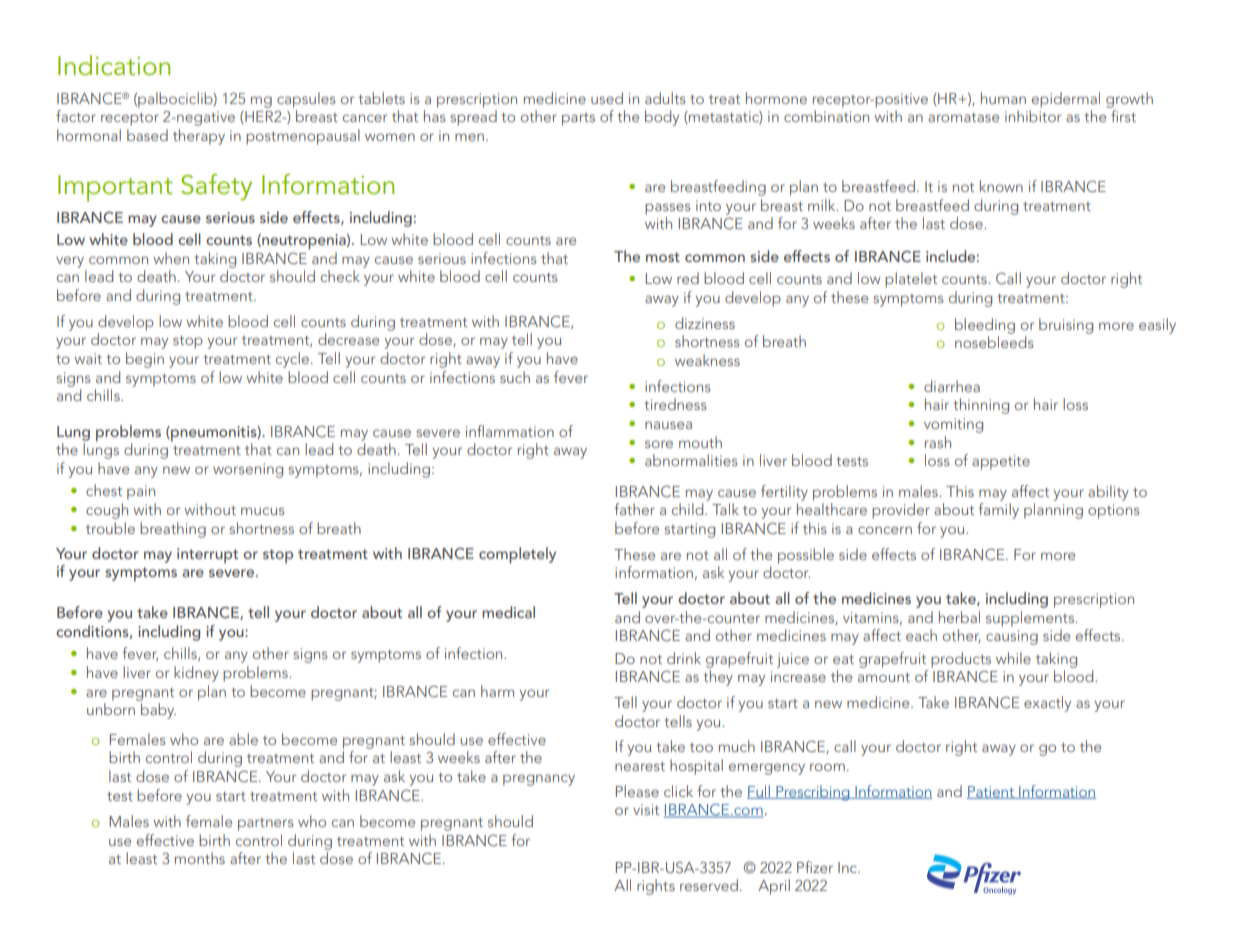 Image resolution: width=1233 pixels, height=952 pixels. What do you see at coordinates (114, 65) in the image?
I see `Indication` at bounding box center [114, 65].
